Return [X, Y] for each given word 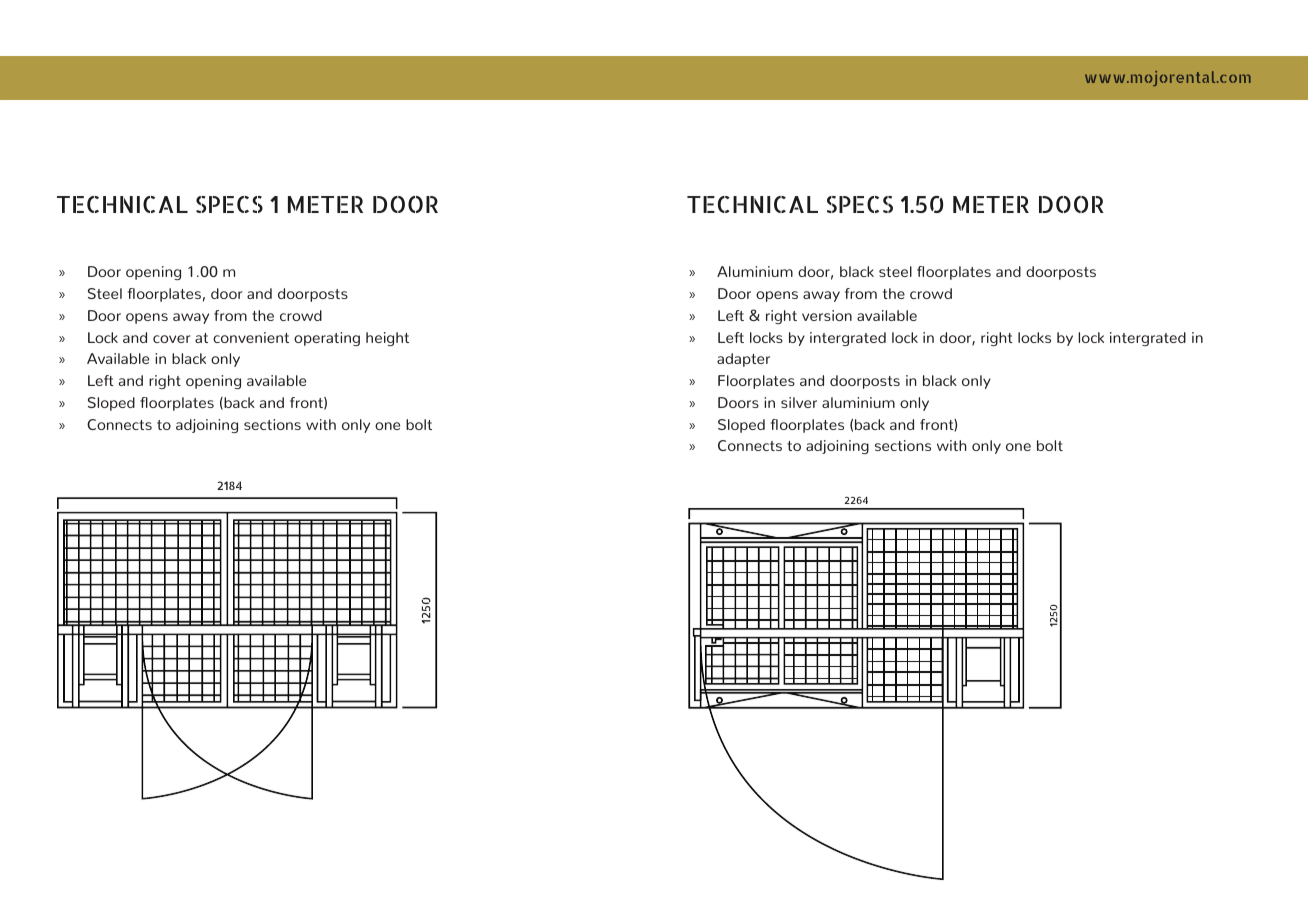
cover [171, 339]
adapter [743, 360]
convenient [251, 337]
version [827, 315]
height [387, 339]
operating [327, 339]
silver [799, 402]
